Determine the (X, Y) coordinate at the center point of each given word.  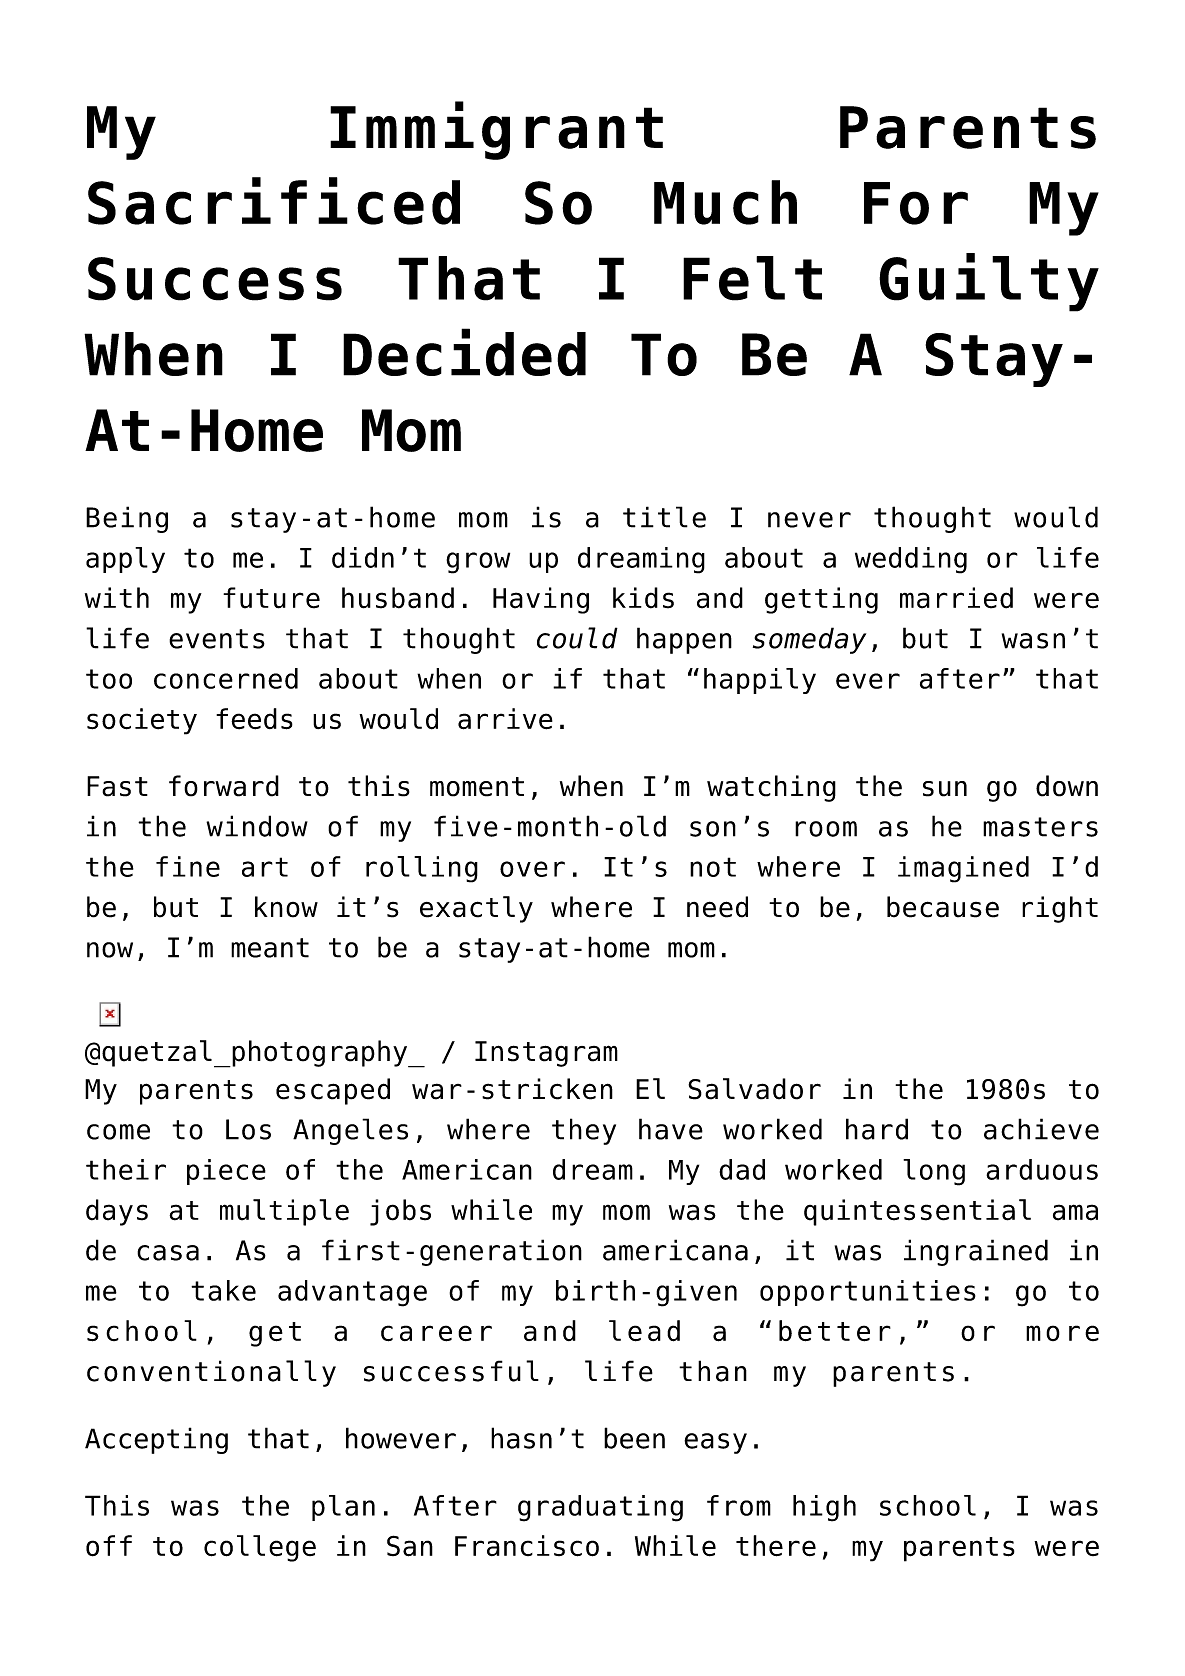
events (217, 639)
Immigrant (496, 130)
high (824, 1508)
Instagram (546, 1054)
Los (248, 1129)
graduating (600, 1508)
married (956, 598)
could (577, 638)
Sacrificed (274, 201)
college (260, 1548)
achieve (1041, 1129)
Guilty (989, 282)
